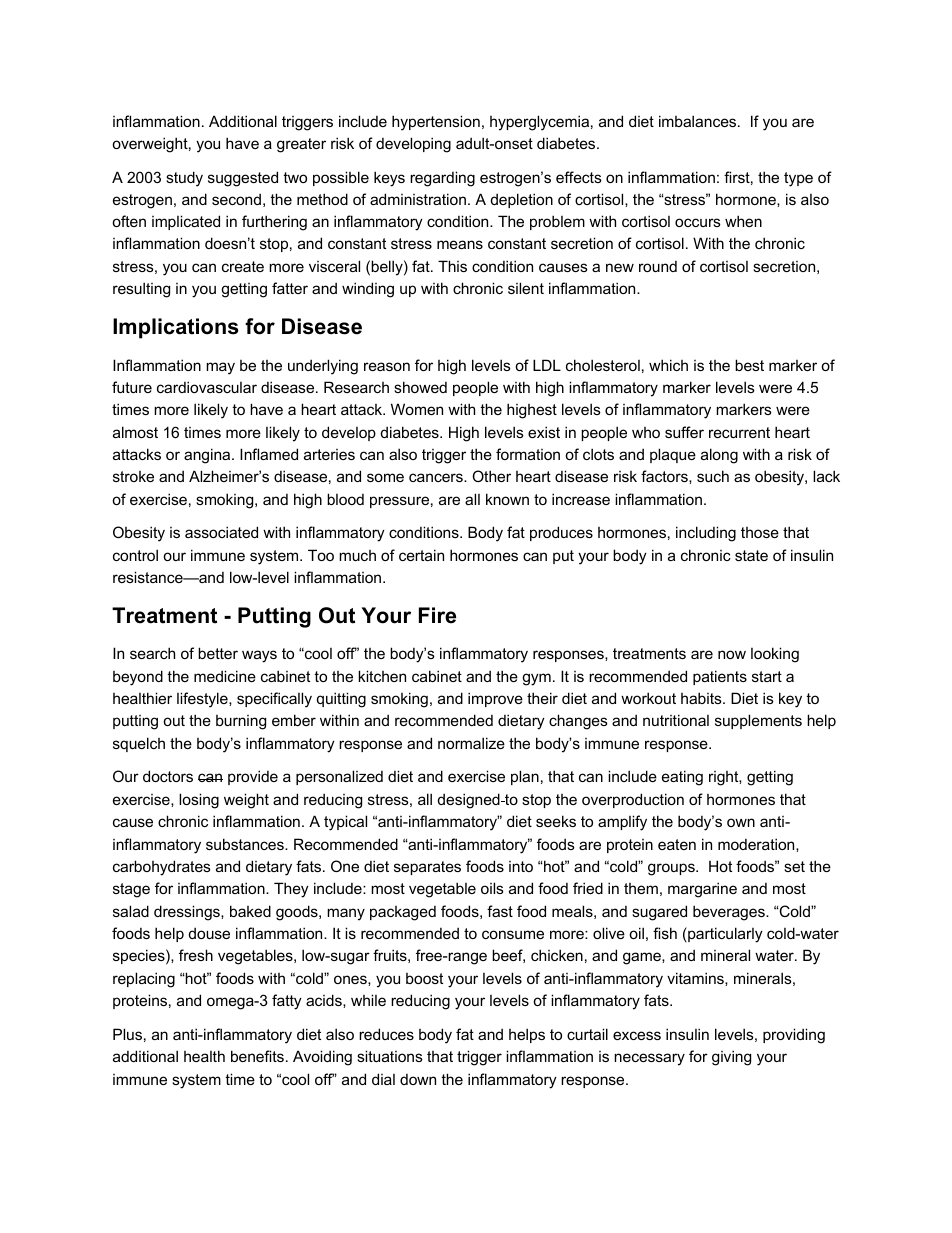 This image has width=952, height=1233. I want to click on down, so click(418, 1079).
